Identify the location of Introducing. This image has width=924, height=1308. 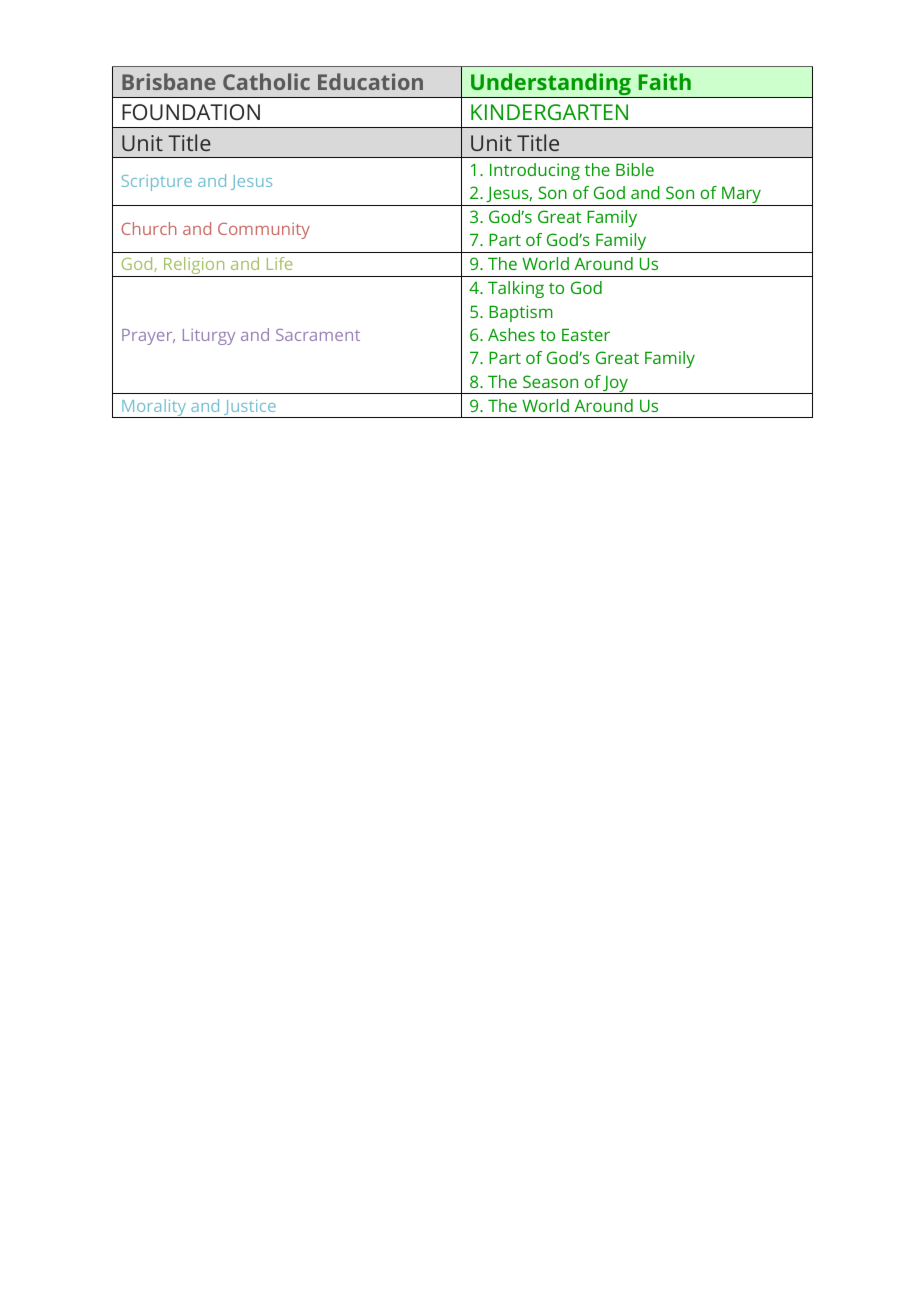
(535, 171).
